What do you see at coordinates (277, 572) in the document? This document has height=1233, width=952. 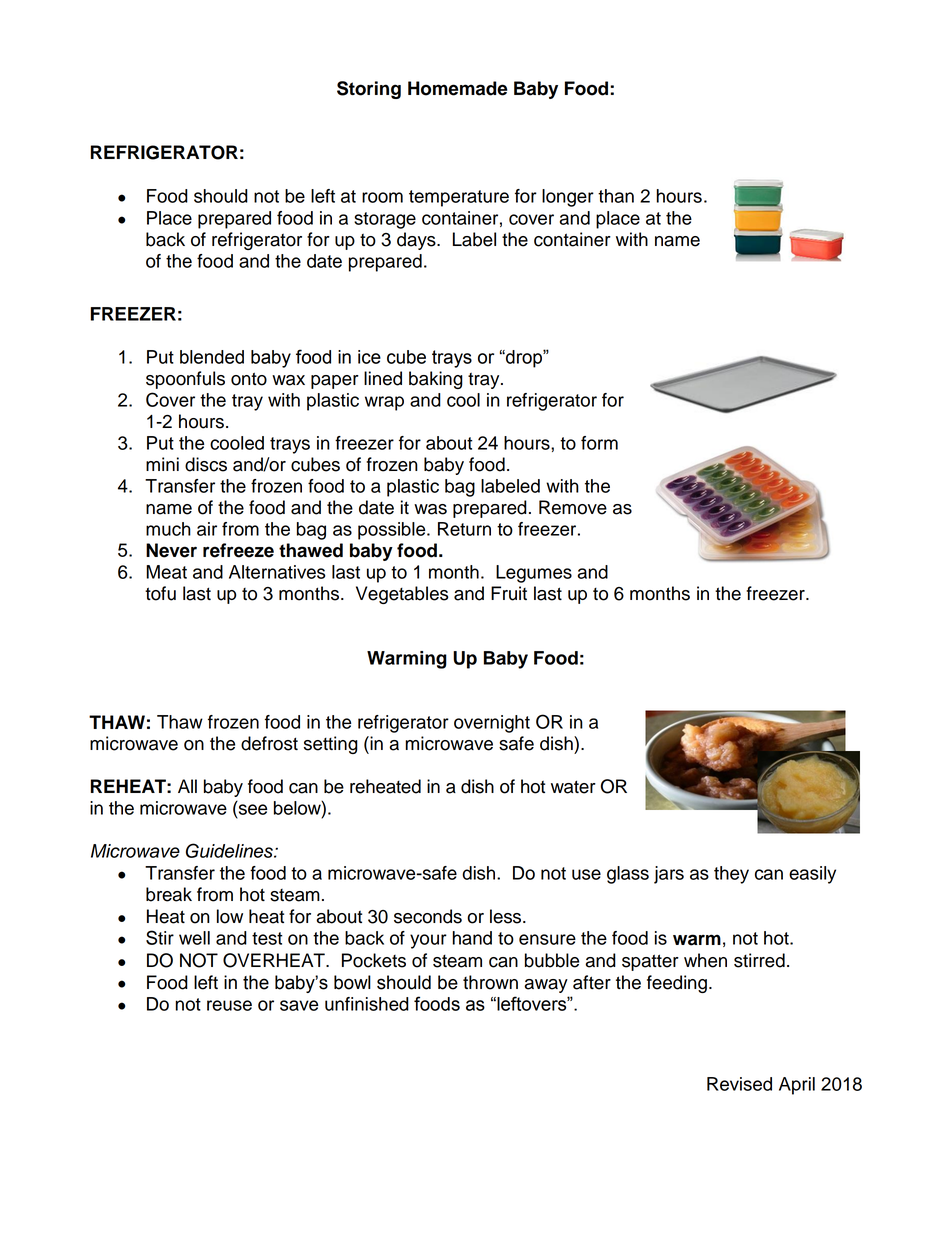 I see `Alternatives` at bounding box center [277, 572].
